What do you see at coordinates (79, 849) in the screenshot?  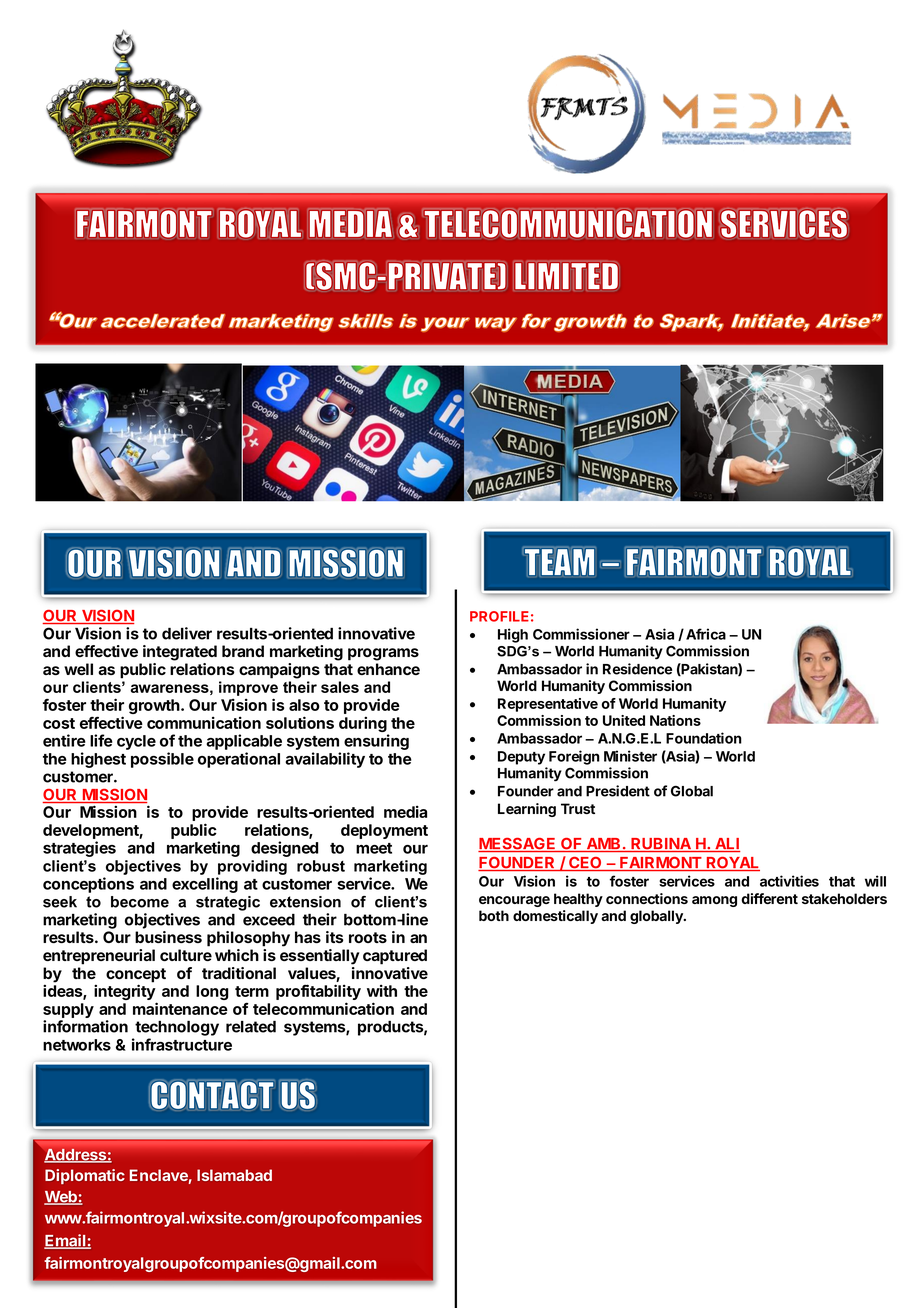 I see `strategies` at bounding box center [79, 849].
